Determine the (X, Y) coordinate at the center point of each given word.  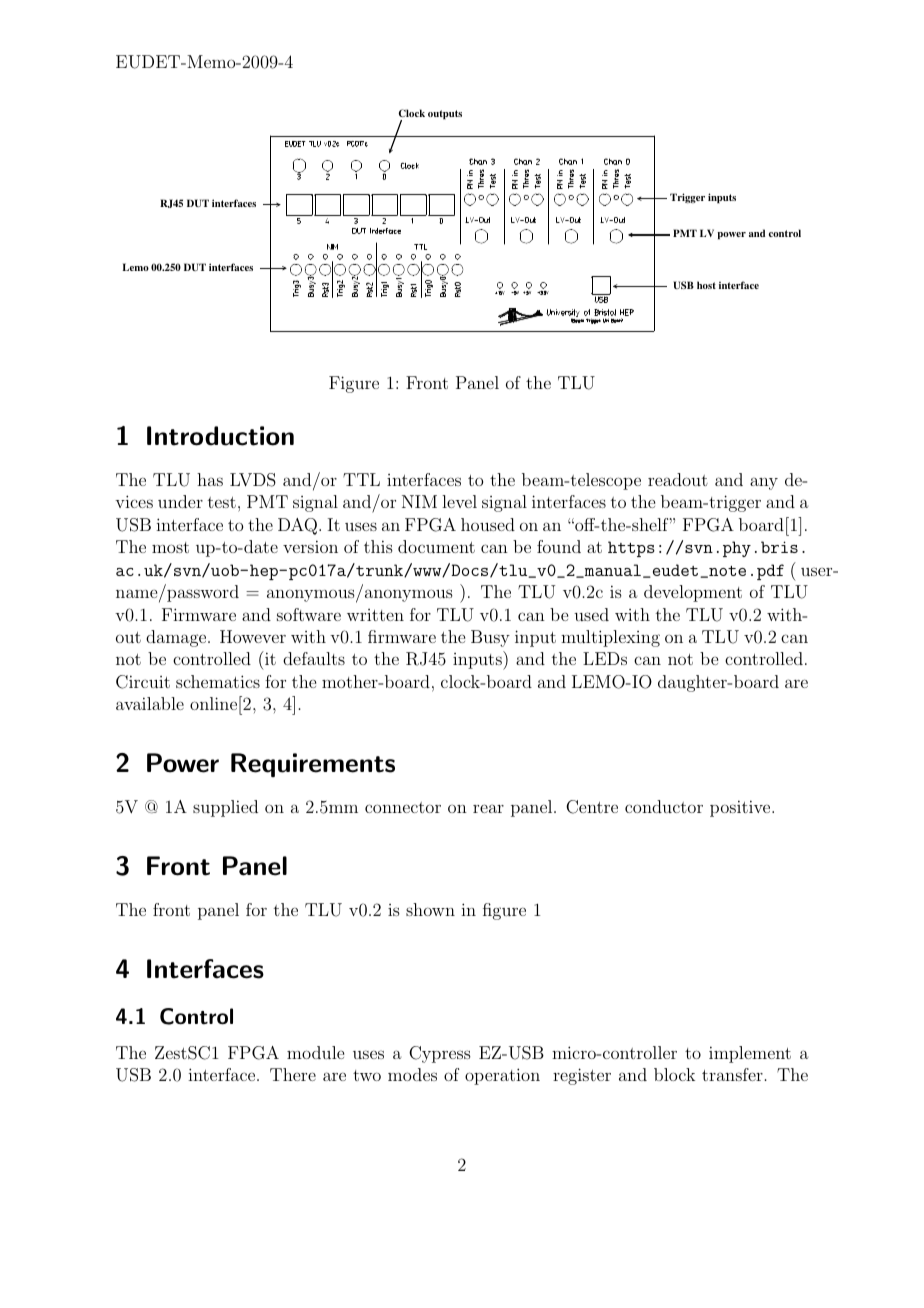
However (253, 636)
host (706, 285)
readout (678, 479)
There (293, 1074)
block (674, 1074)
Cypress (440, 1054)
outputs (445, 115)
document (436, 546)
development (693, 593)
